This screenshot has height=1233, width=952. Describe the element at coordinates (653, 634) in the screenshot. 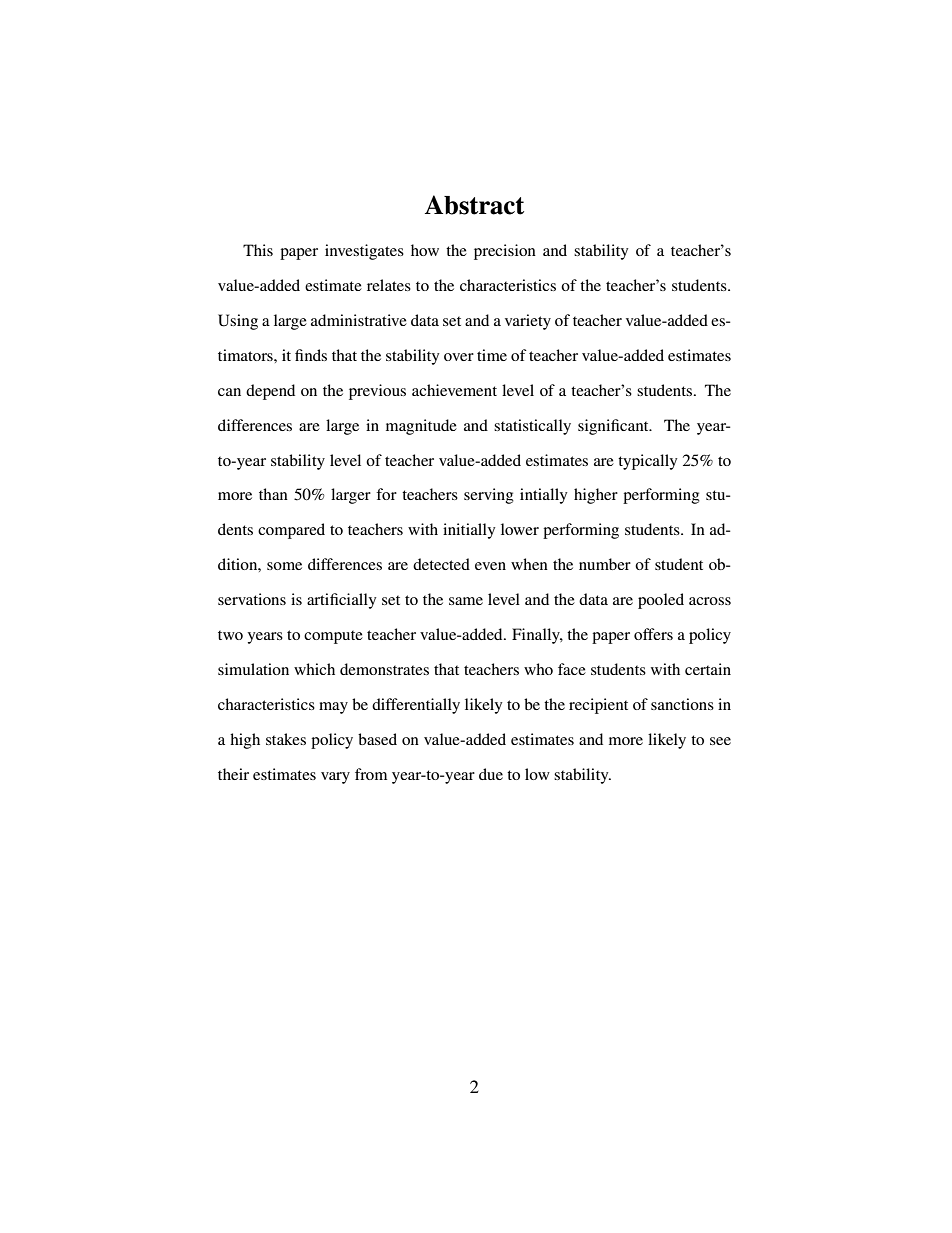

I see `offers` at that location.
